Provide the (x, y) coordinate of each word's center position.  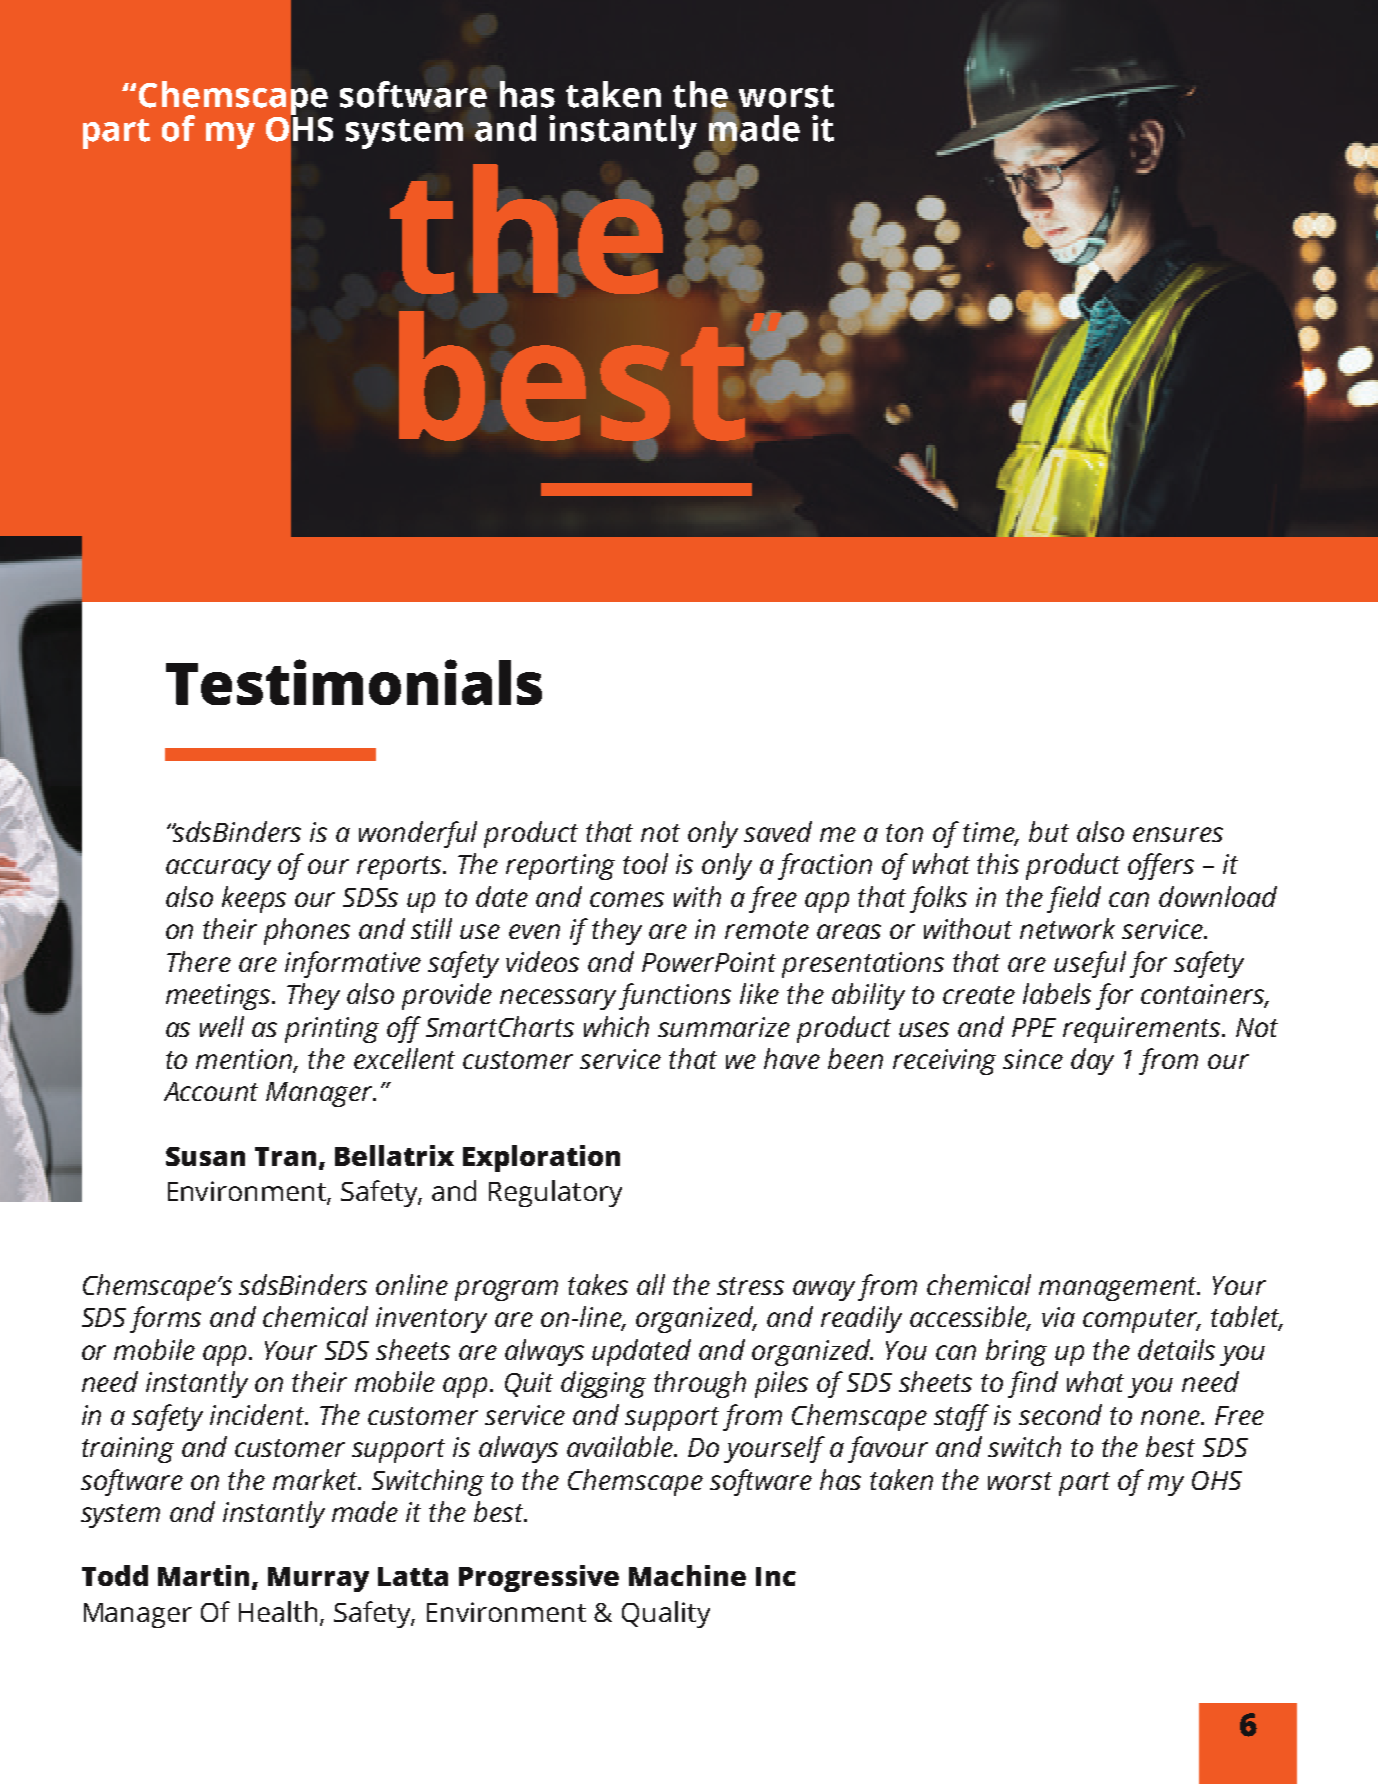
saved (778, 831)
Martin (203, 1575)
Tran (285, 1156)
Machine (687, 1575)
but (1049, 831)
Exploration (541, 1158)
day (1092, 1061)
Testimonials (354, 682)
